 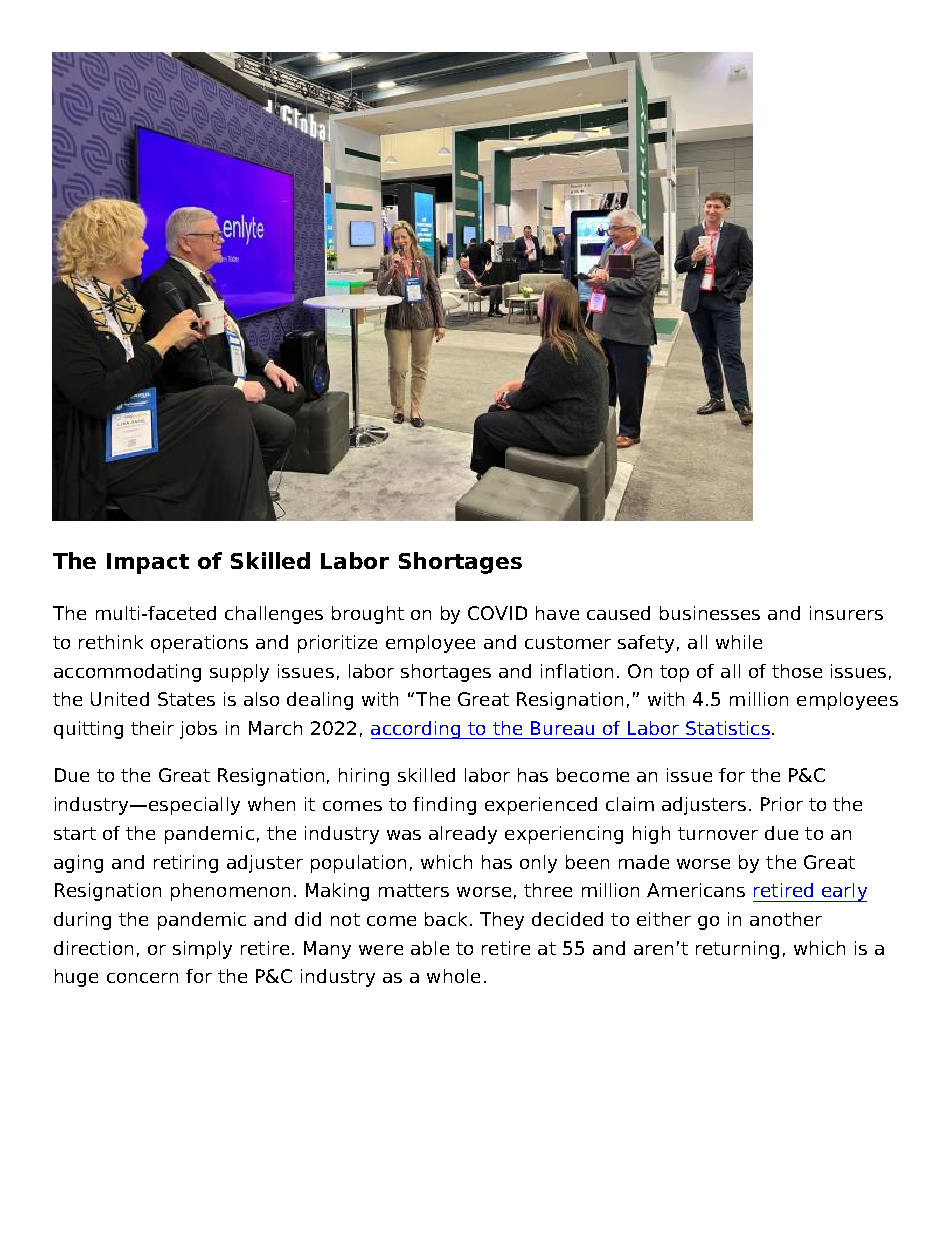 What do you see at coordinates (453, 976) in the screenshot?
I see `whole` at bounding box center [453, 976].
